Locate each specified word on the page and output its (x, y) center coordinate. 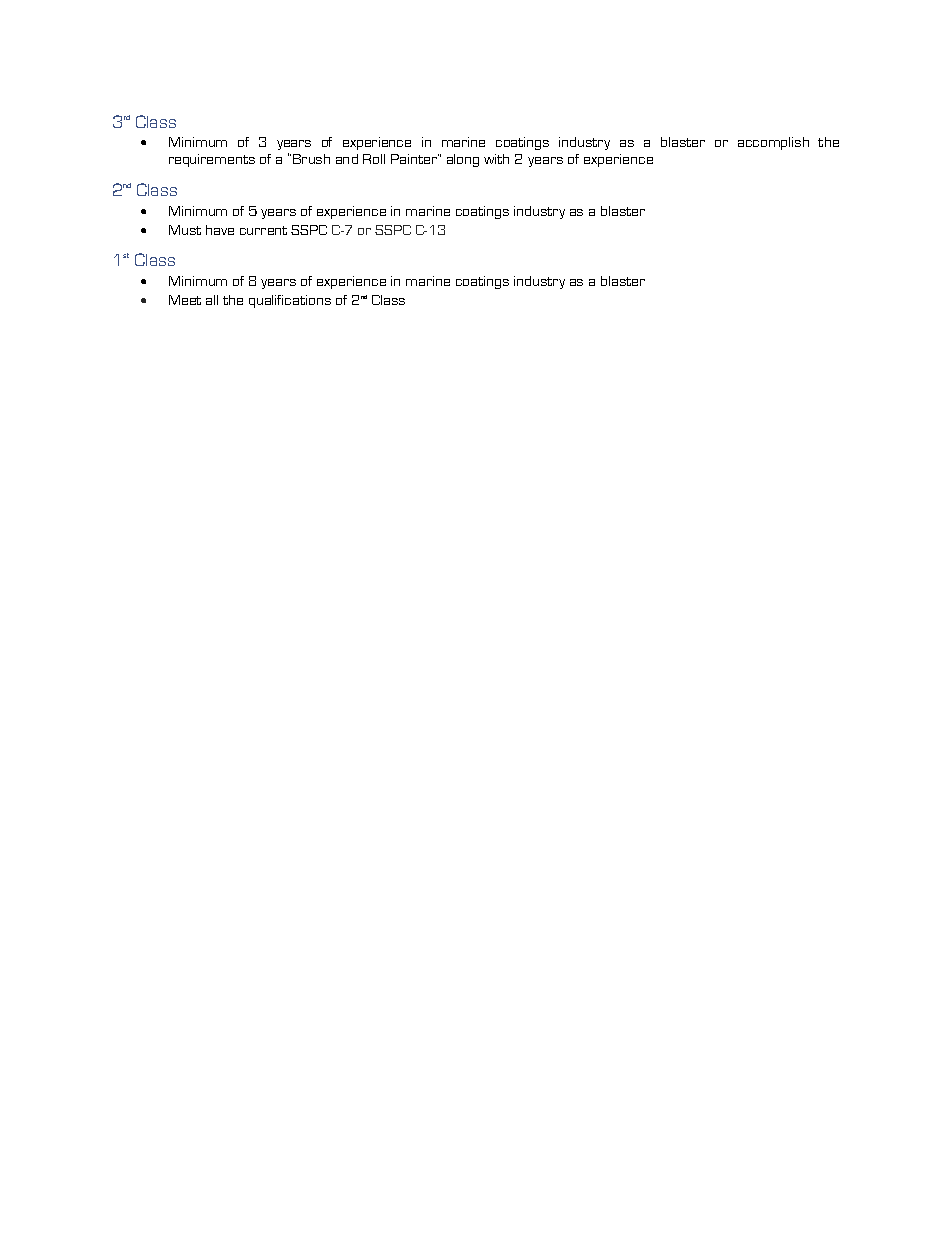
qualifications (290, 301)
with (496, 159)
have (220, 230)
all (212, 300)
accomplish (773, 143)
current (263, 230)
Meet (185, 300)
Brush (311, 159)
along (463, 160)
